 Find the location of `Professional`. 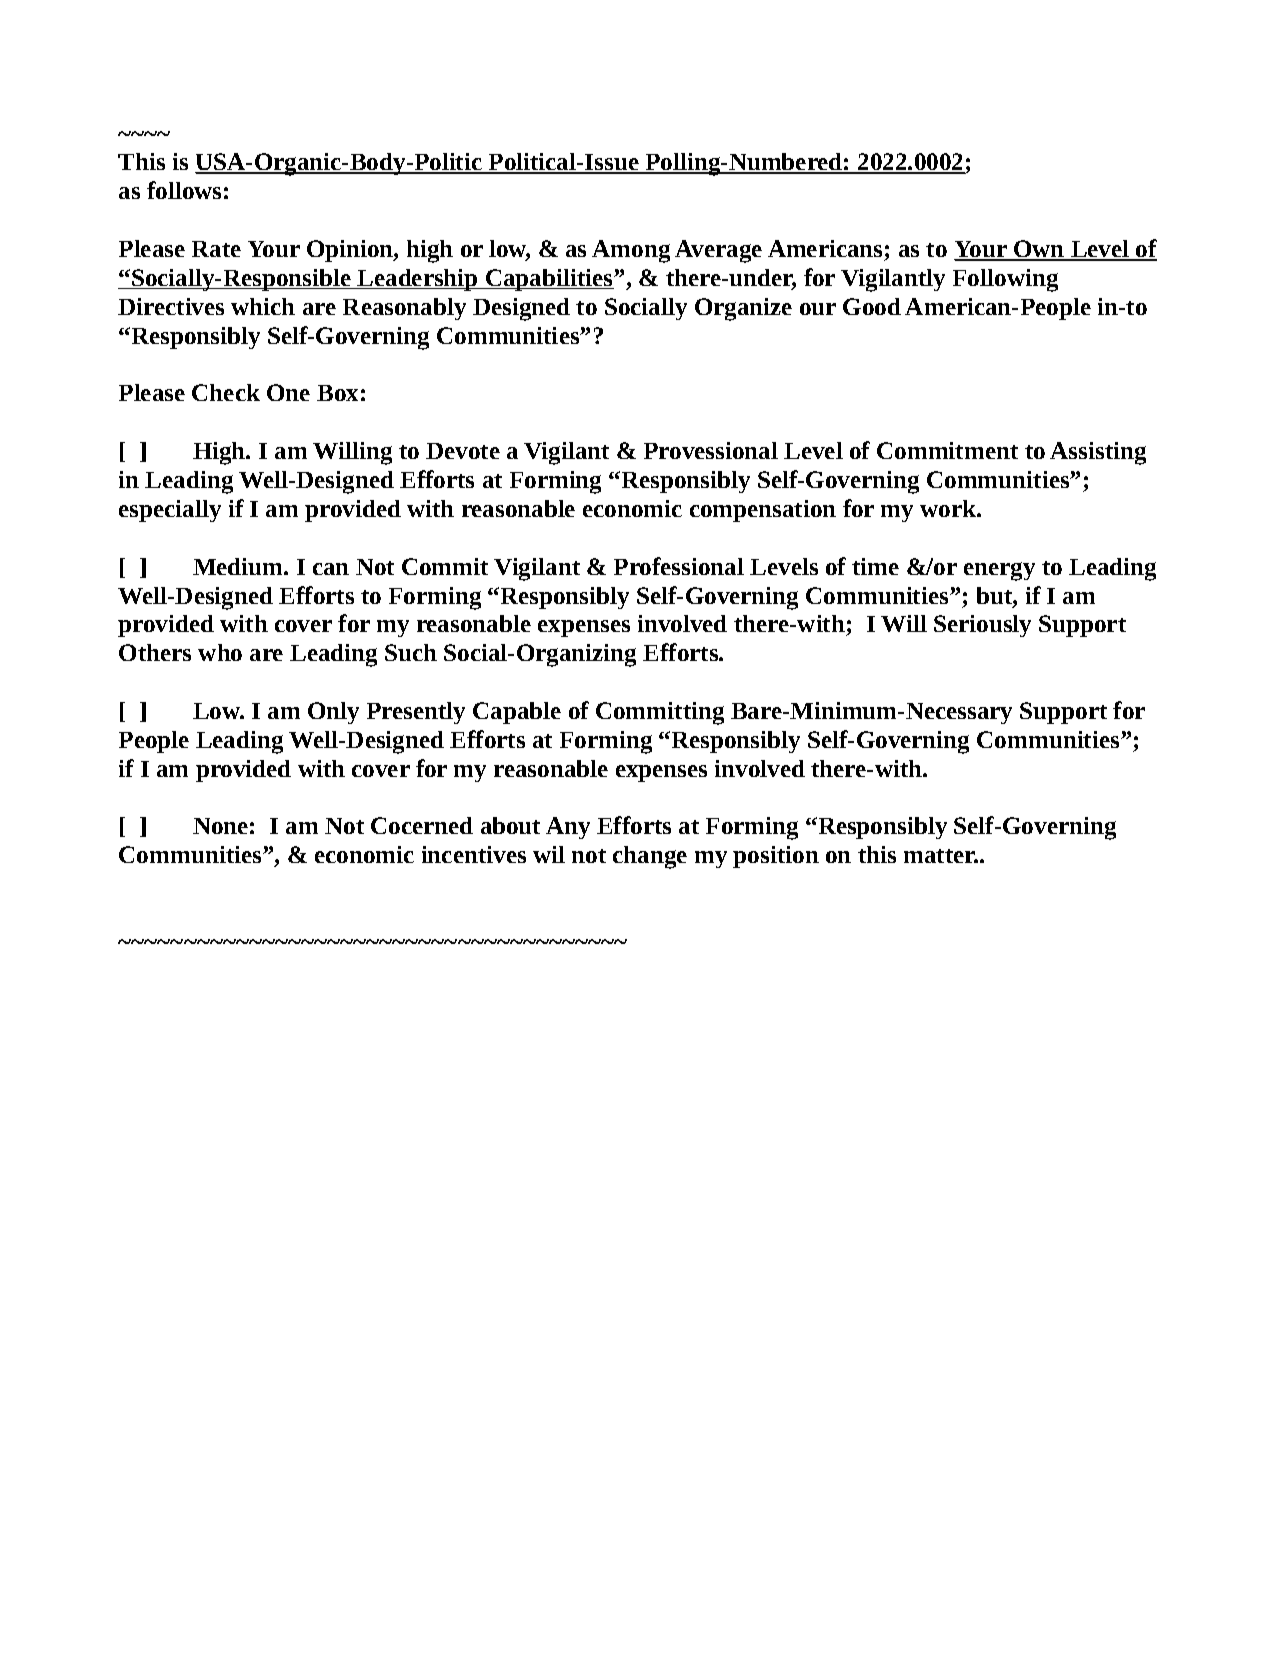

Professional is located at coordinates (679, 566).
